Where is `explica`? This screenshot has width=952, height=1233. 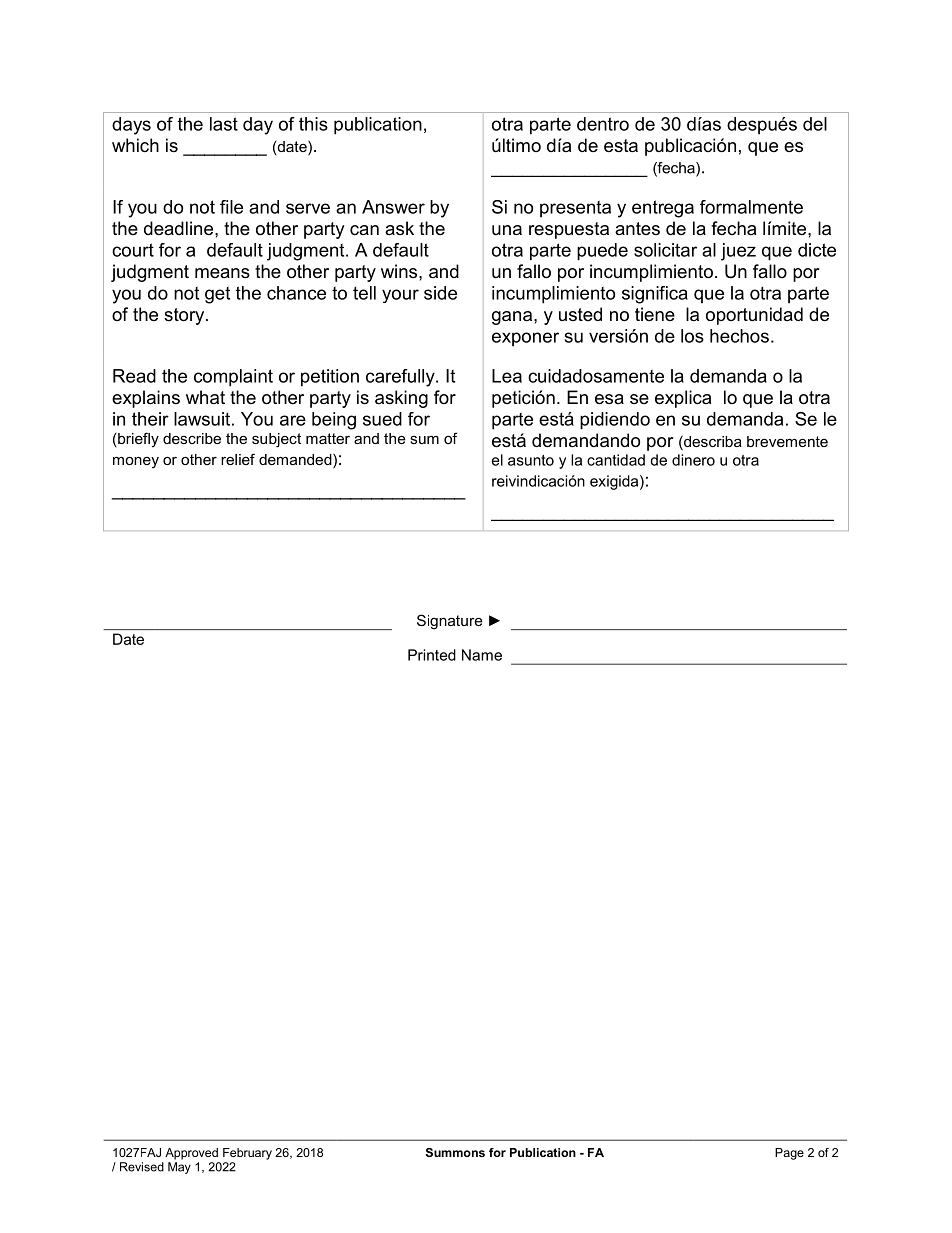
explica is located at coordinates (683, 399).
